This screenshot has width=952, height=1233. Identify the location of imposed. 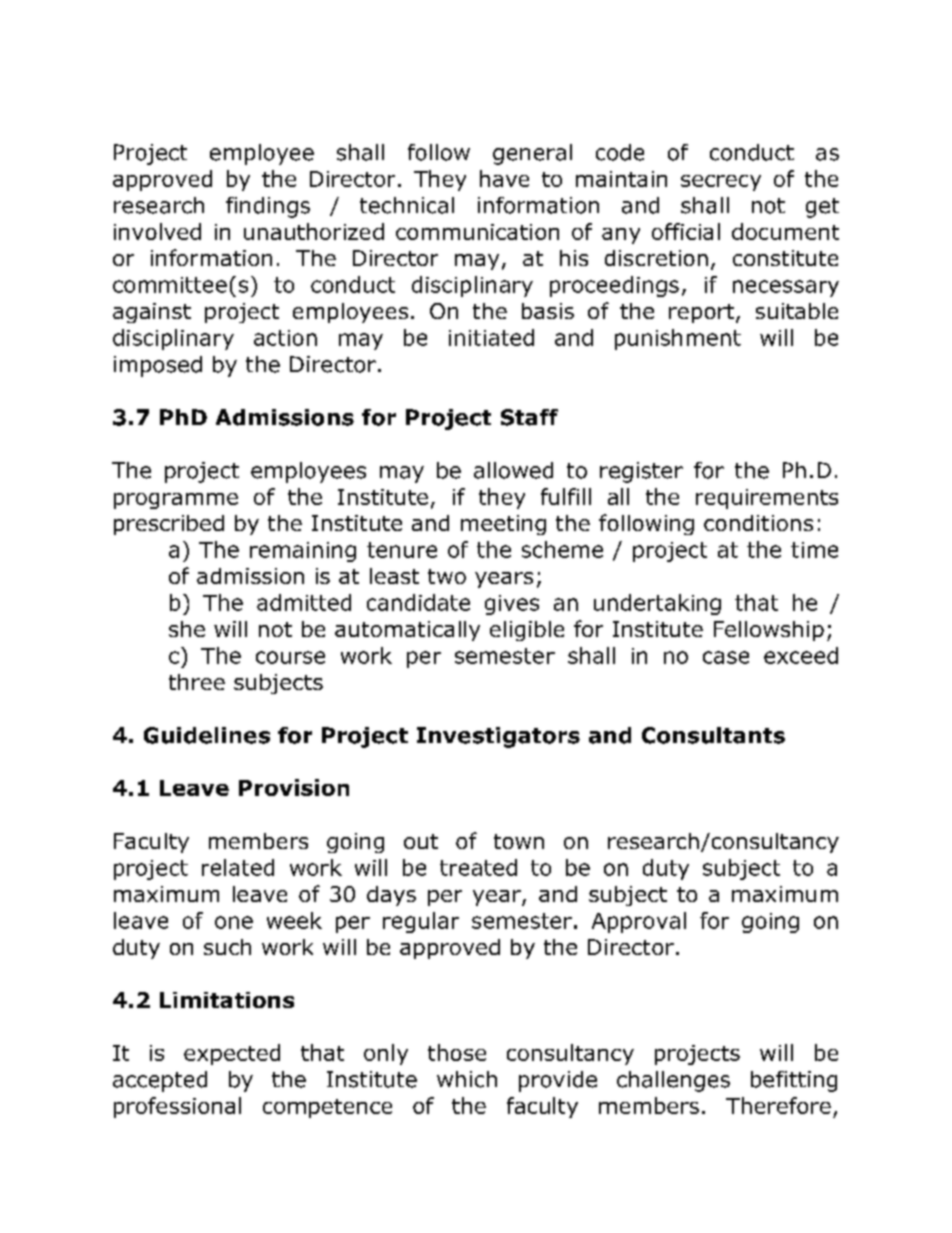
(158, 366).
